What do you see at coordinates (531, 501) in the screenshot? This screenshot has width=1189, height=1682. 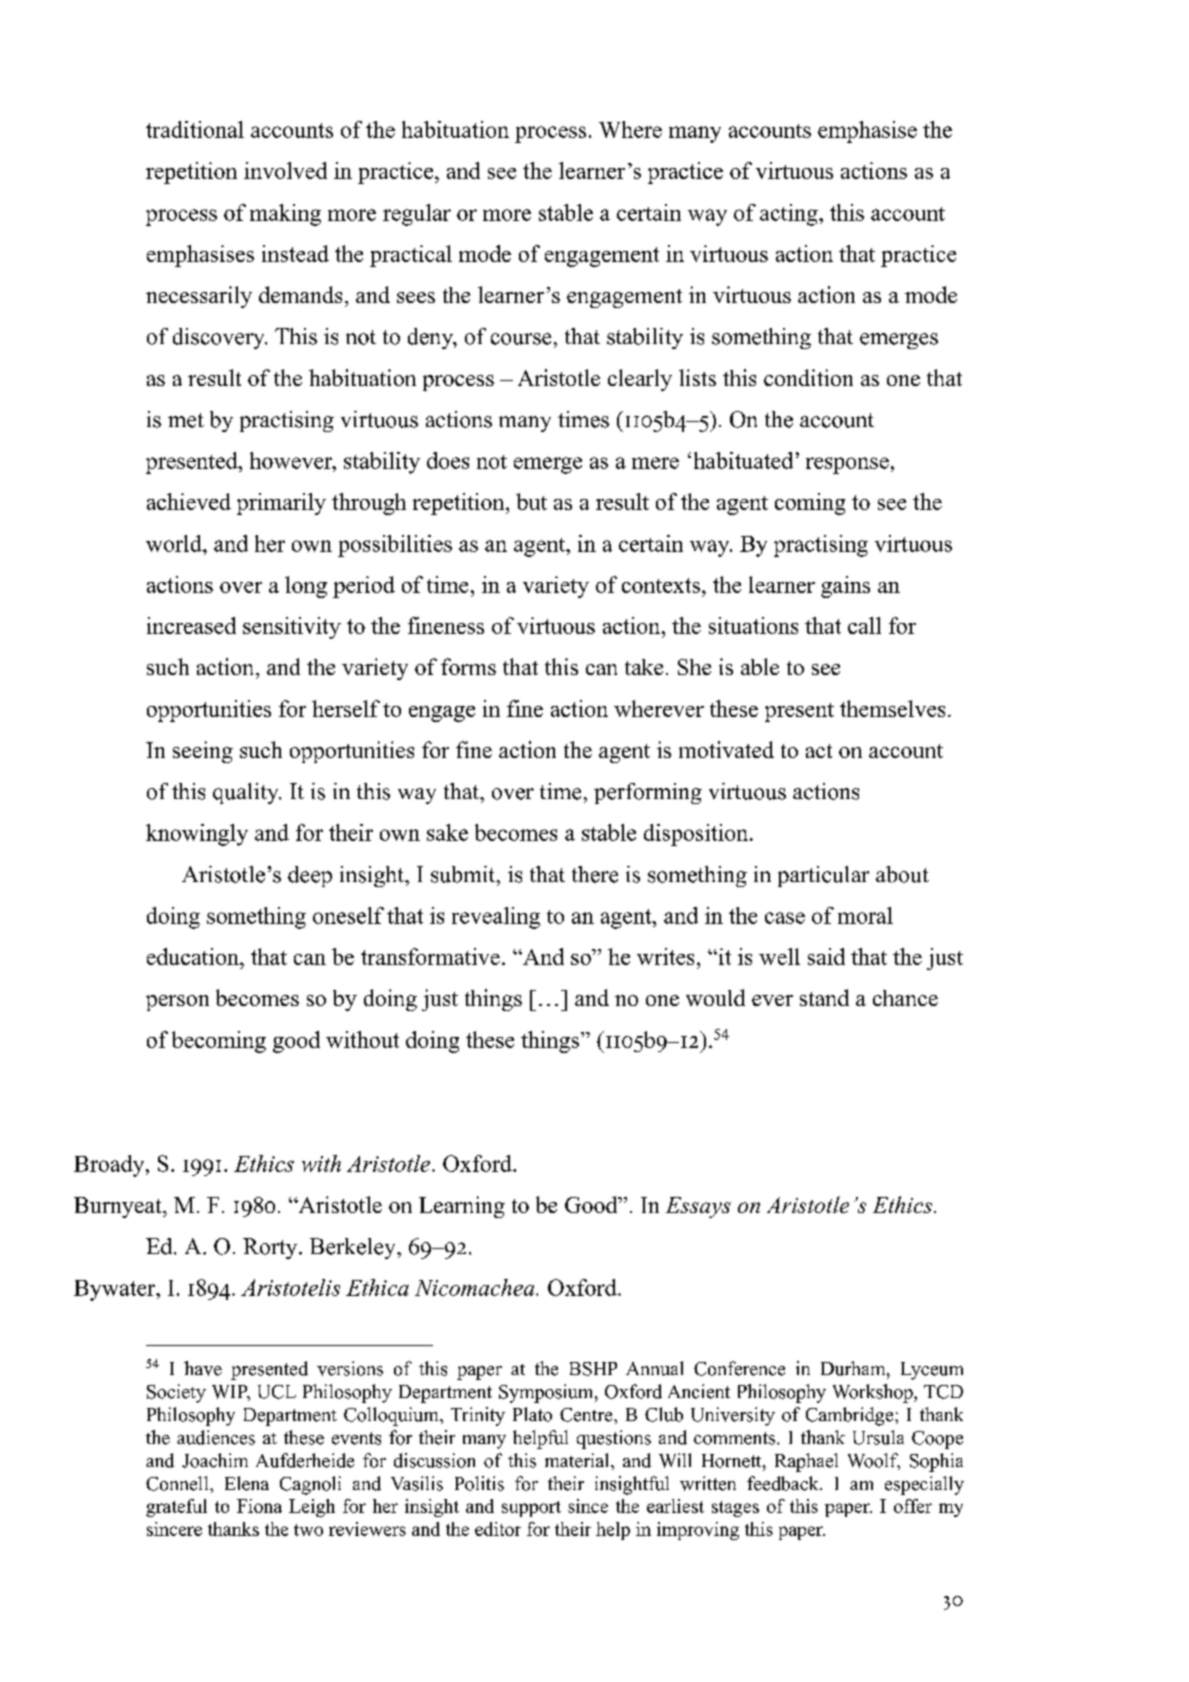 I see `but` at bounding box center [531, 501].
